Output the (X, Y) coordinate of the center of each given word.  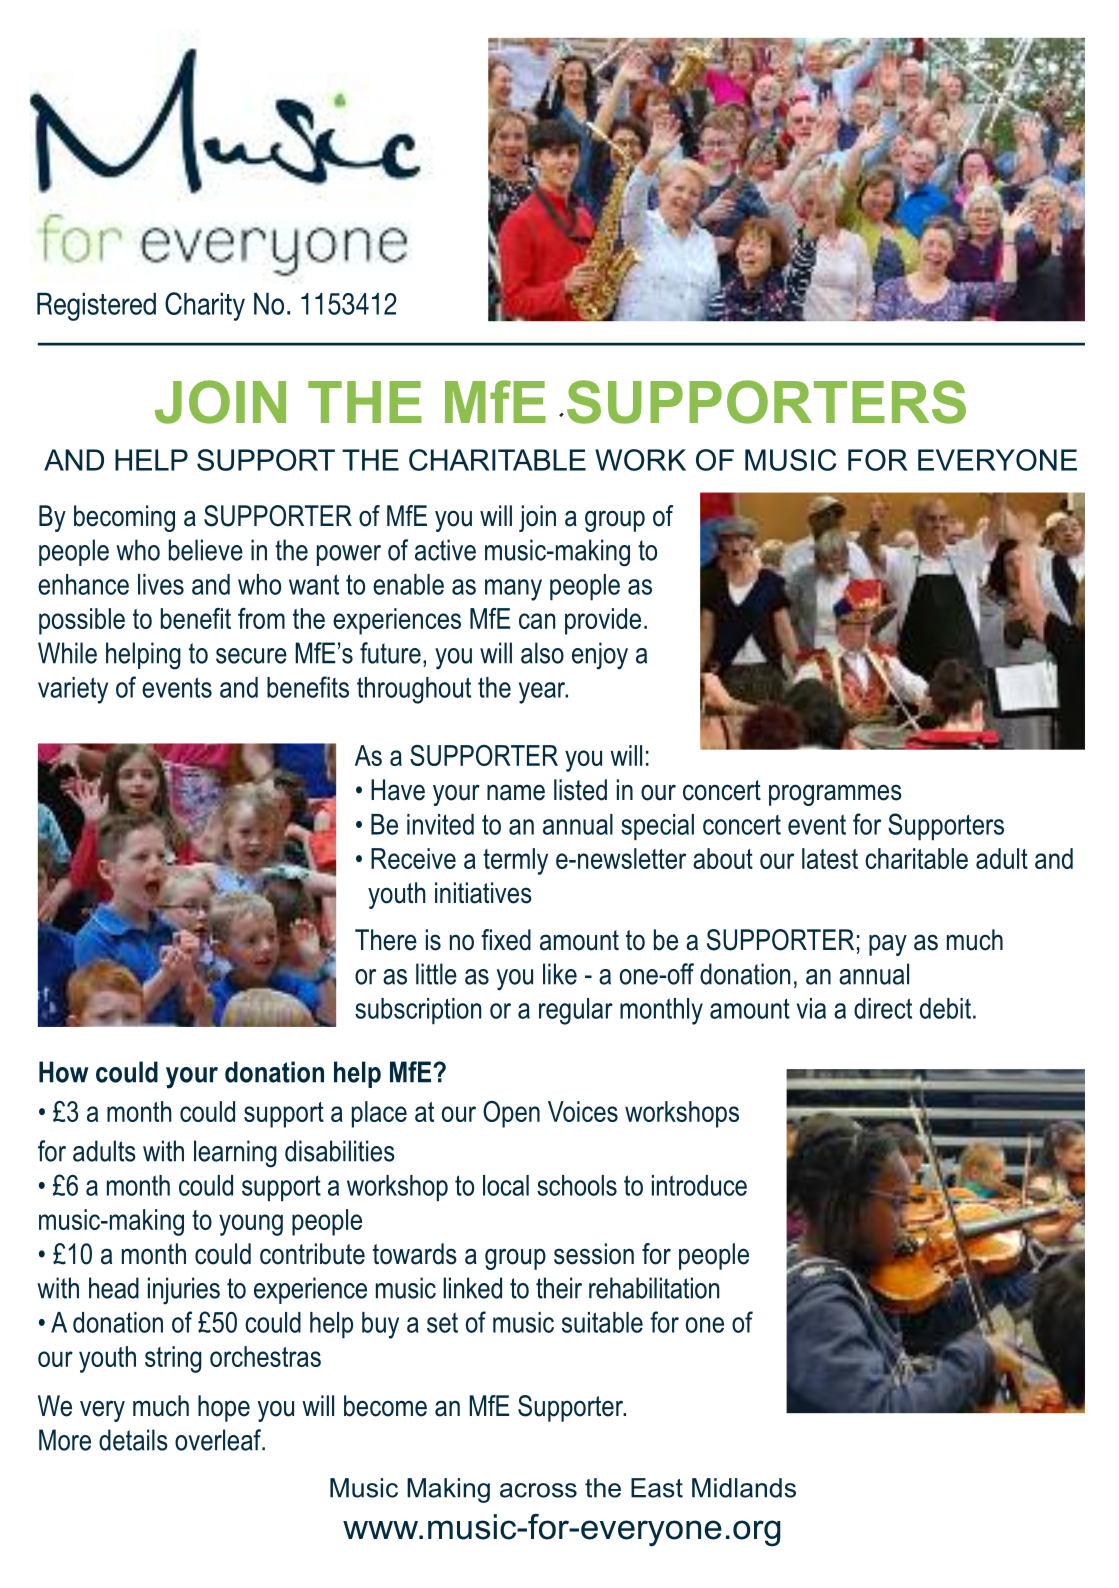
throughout (414, 690)
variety (73, 690)
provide (603, 621)
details (133, 1440)
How (63, 1072)
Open (511, 1114)
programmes (835, 795)
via (811, 1008)
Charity (205, 306)
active (445, 550)
